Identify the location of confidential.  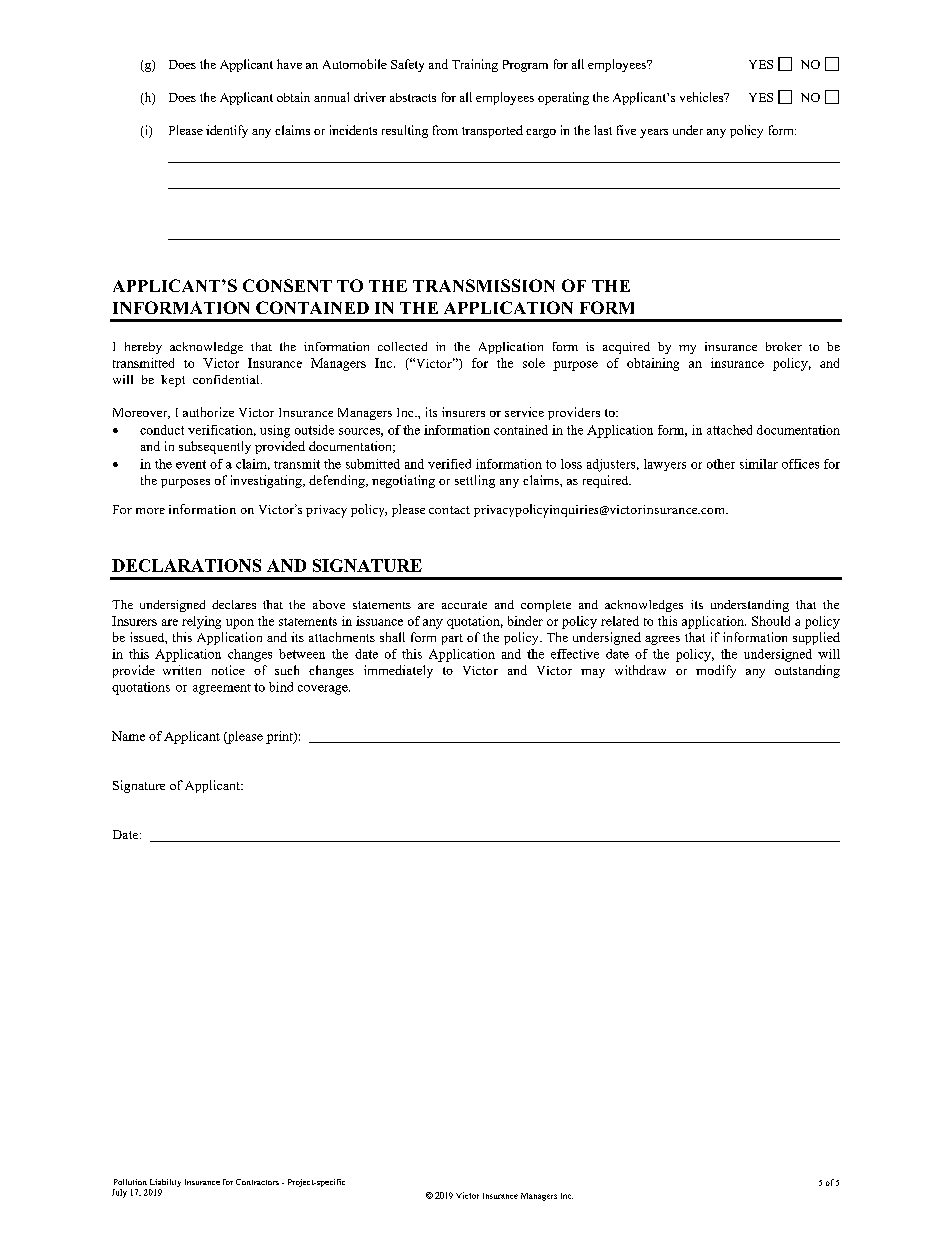
(227, 379).
